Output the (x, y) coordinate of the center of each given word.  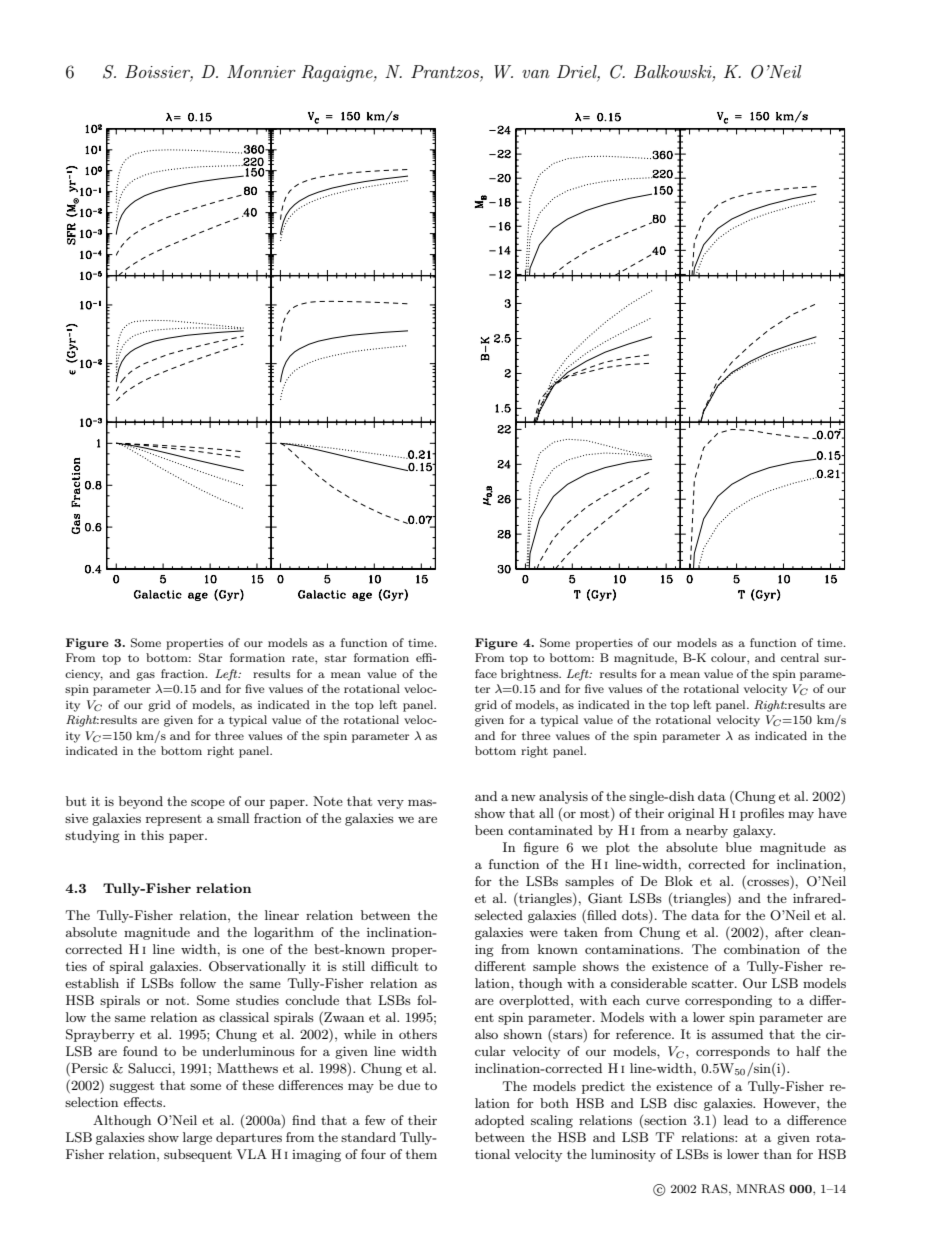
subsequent (198, 1155)
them (421, 1154)
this (152, 835)
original (691, 814)
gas (145, 676)
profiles (762, 814)
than (778, 1154)
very (390, 804)
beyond (141, 802)
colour (729, 657)
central (800, 657)
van (536, 74)
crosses (768, 884)
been (489, 830)
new (523, 797)
